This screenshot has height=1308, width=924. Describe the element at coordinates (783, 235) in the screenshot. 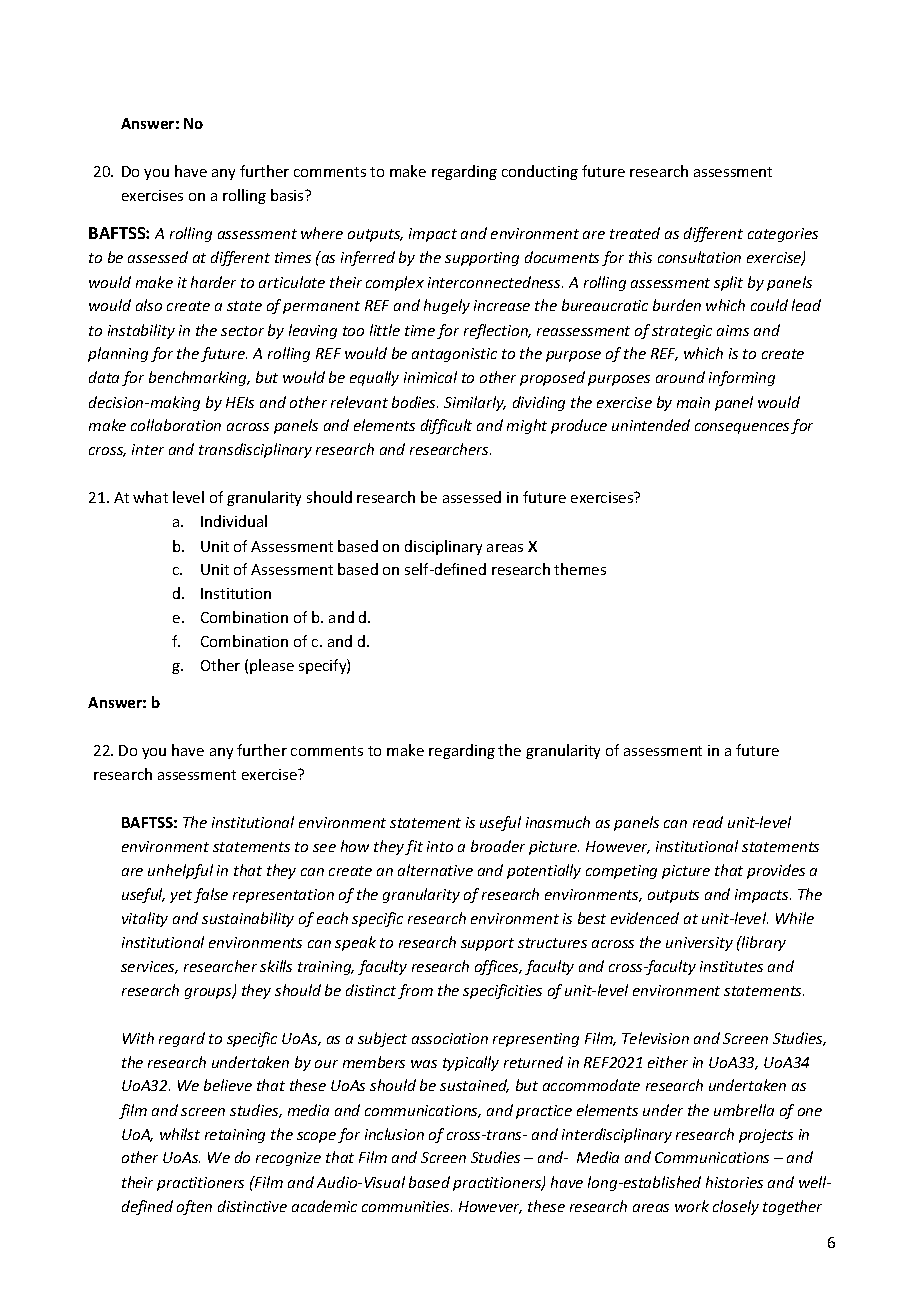

I see `categories` at that location.
